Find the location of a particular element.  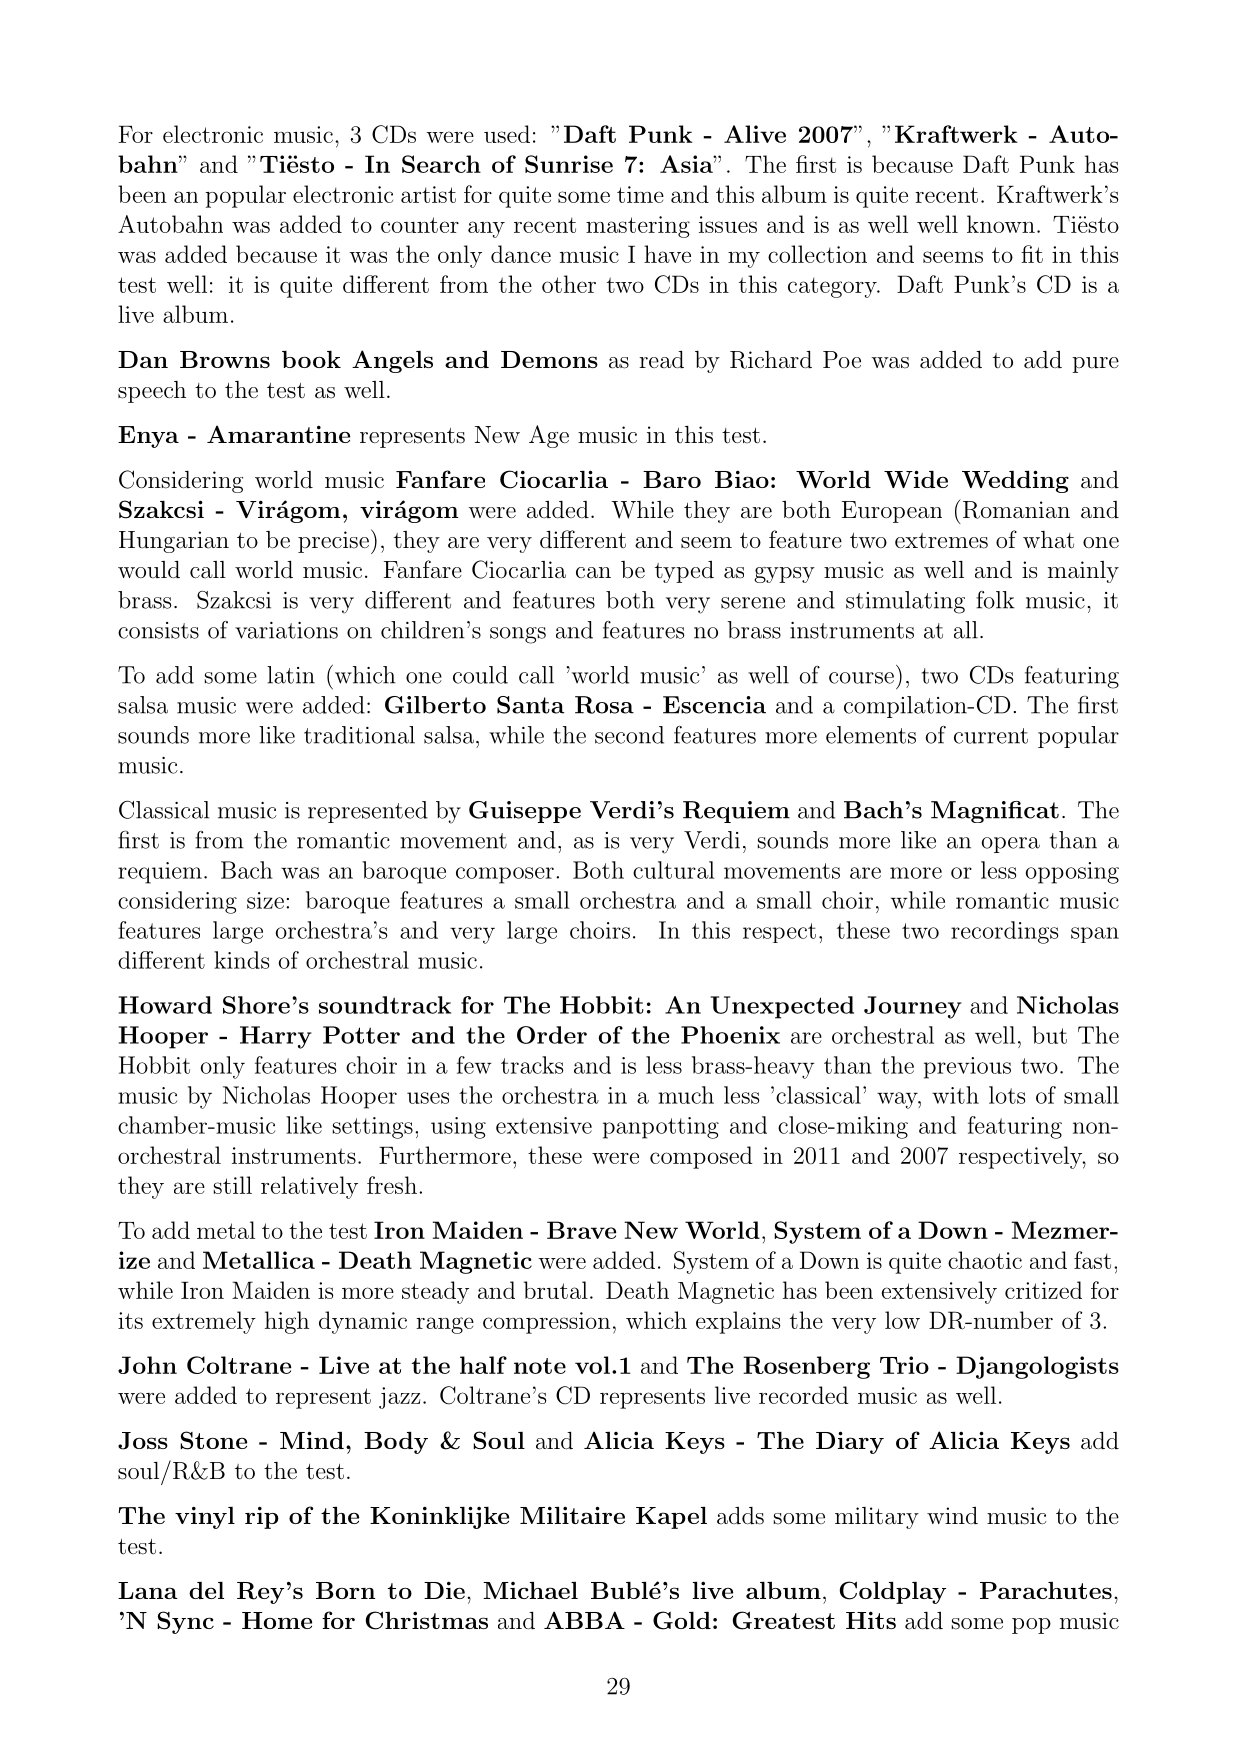

opera is located at coordinates (1011, 845).
